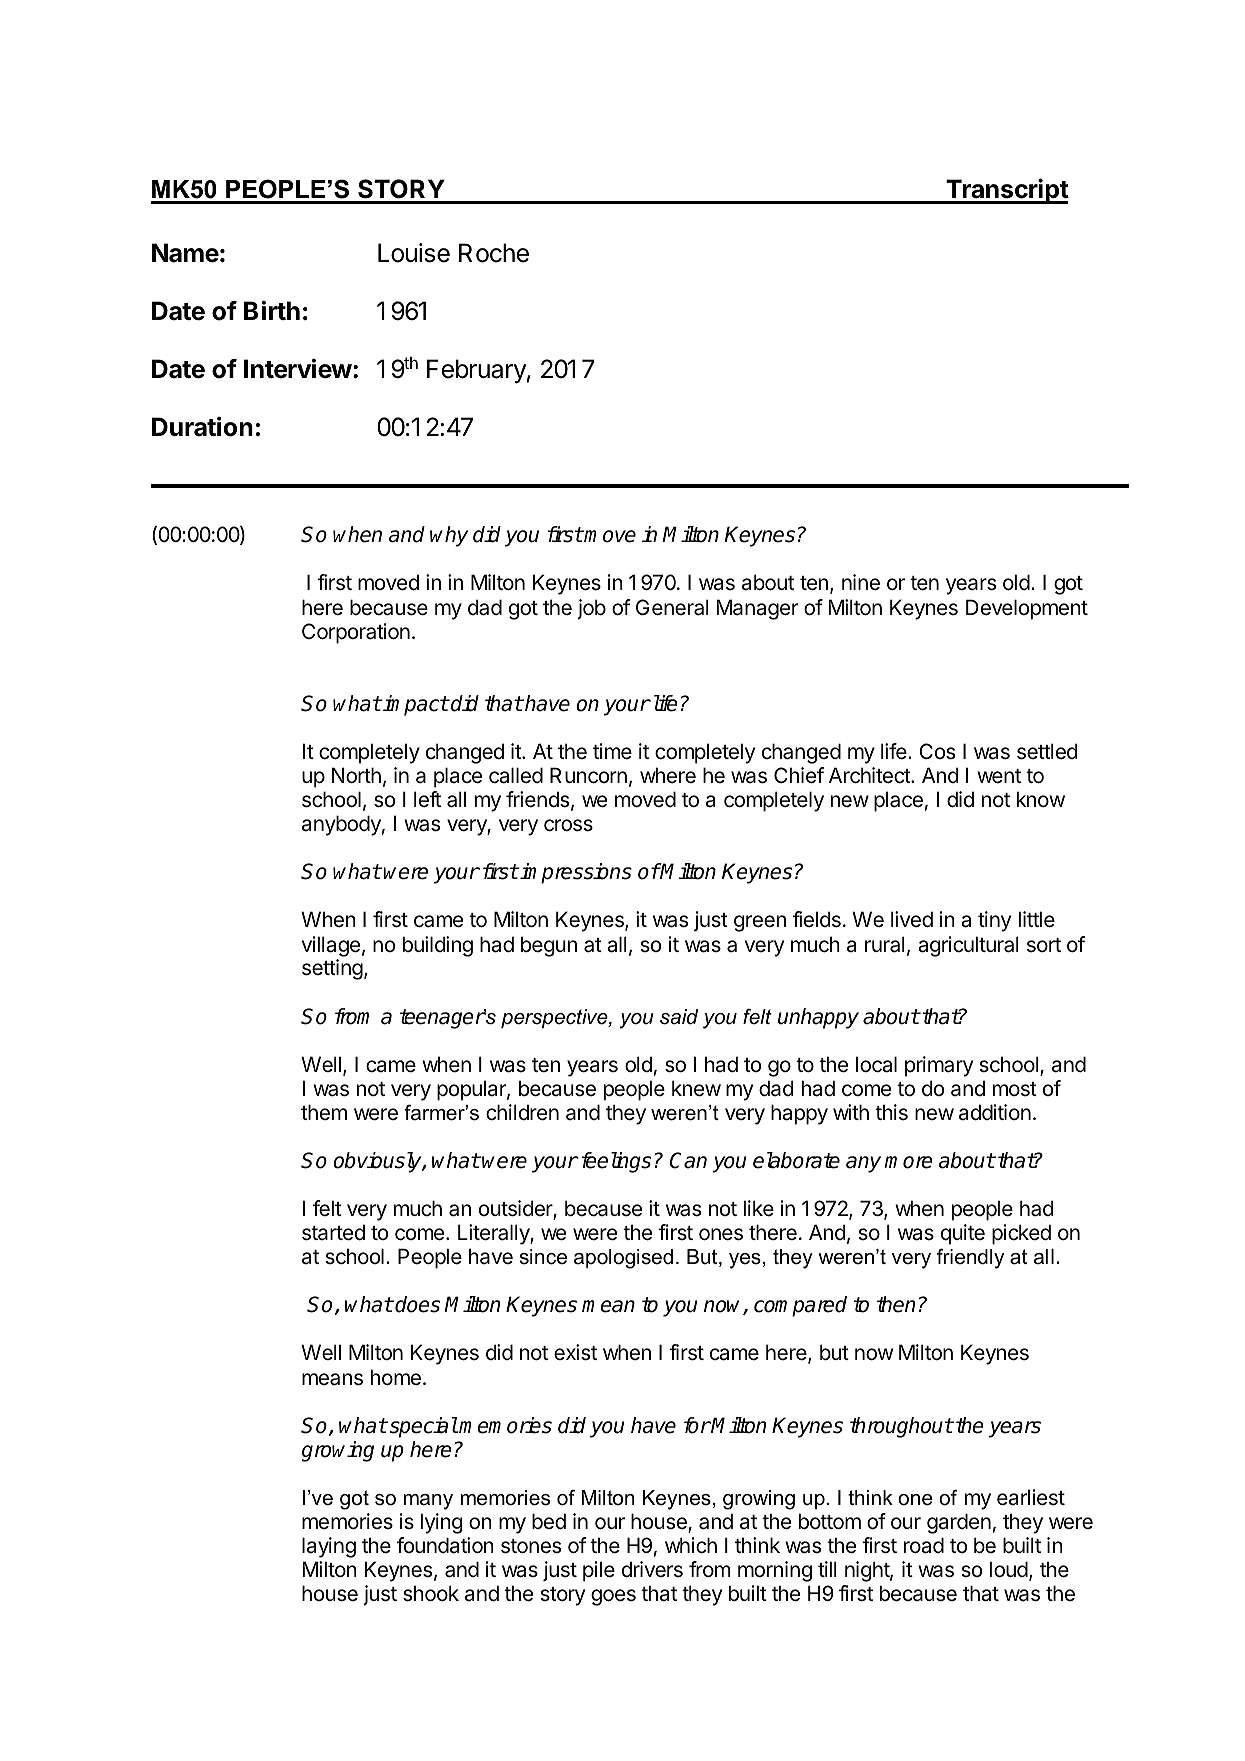 The image size is (1245, 1761). What do you see at coordinates (494, 253) in the document?
I see `Roche` at bounding box center [494, 253].
